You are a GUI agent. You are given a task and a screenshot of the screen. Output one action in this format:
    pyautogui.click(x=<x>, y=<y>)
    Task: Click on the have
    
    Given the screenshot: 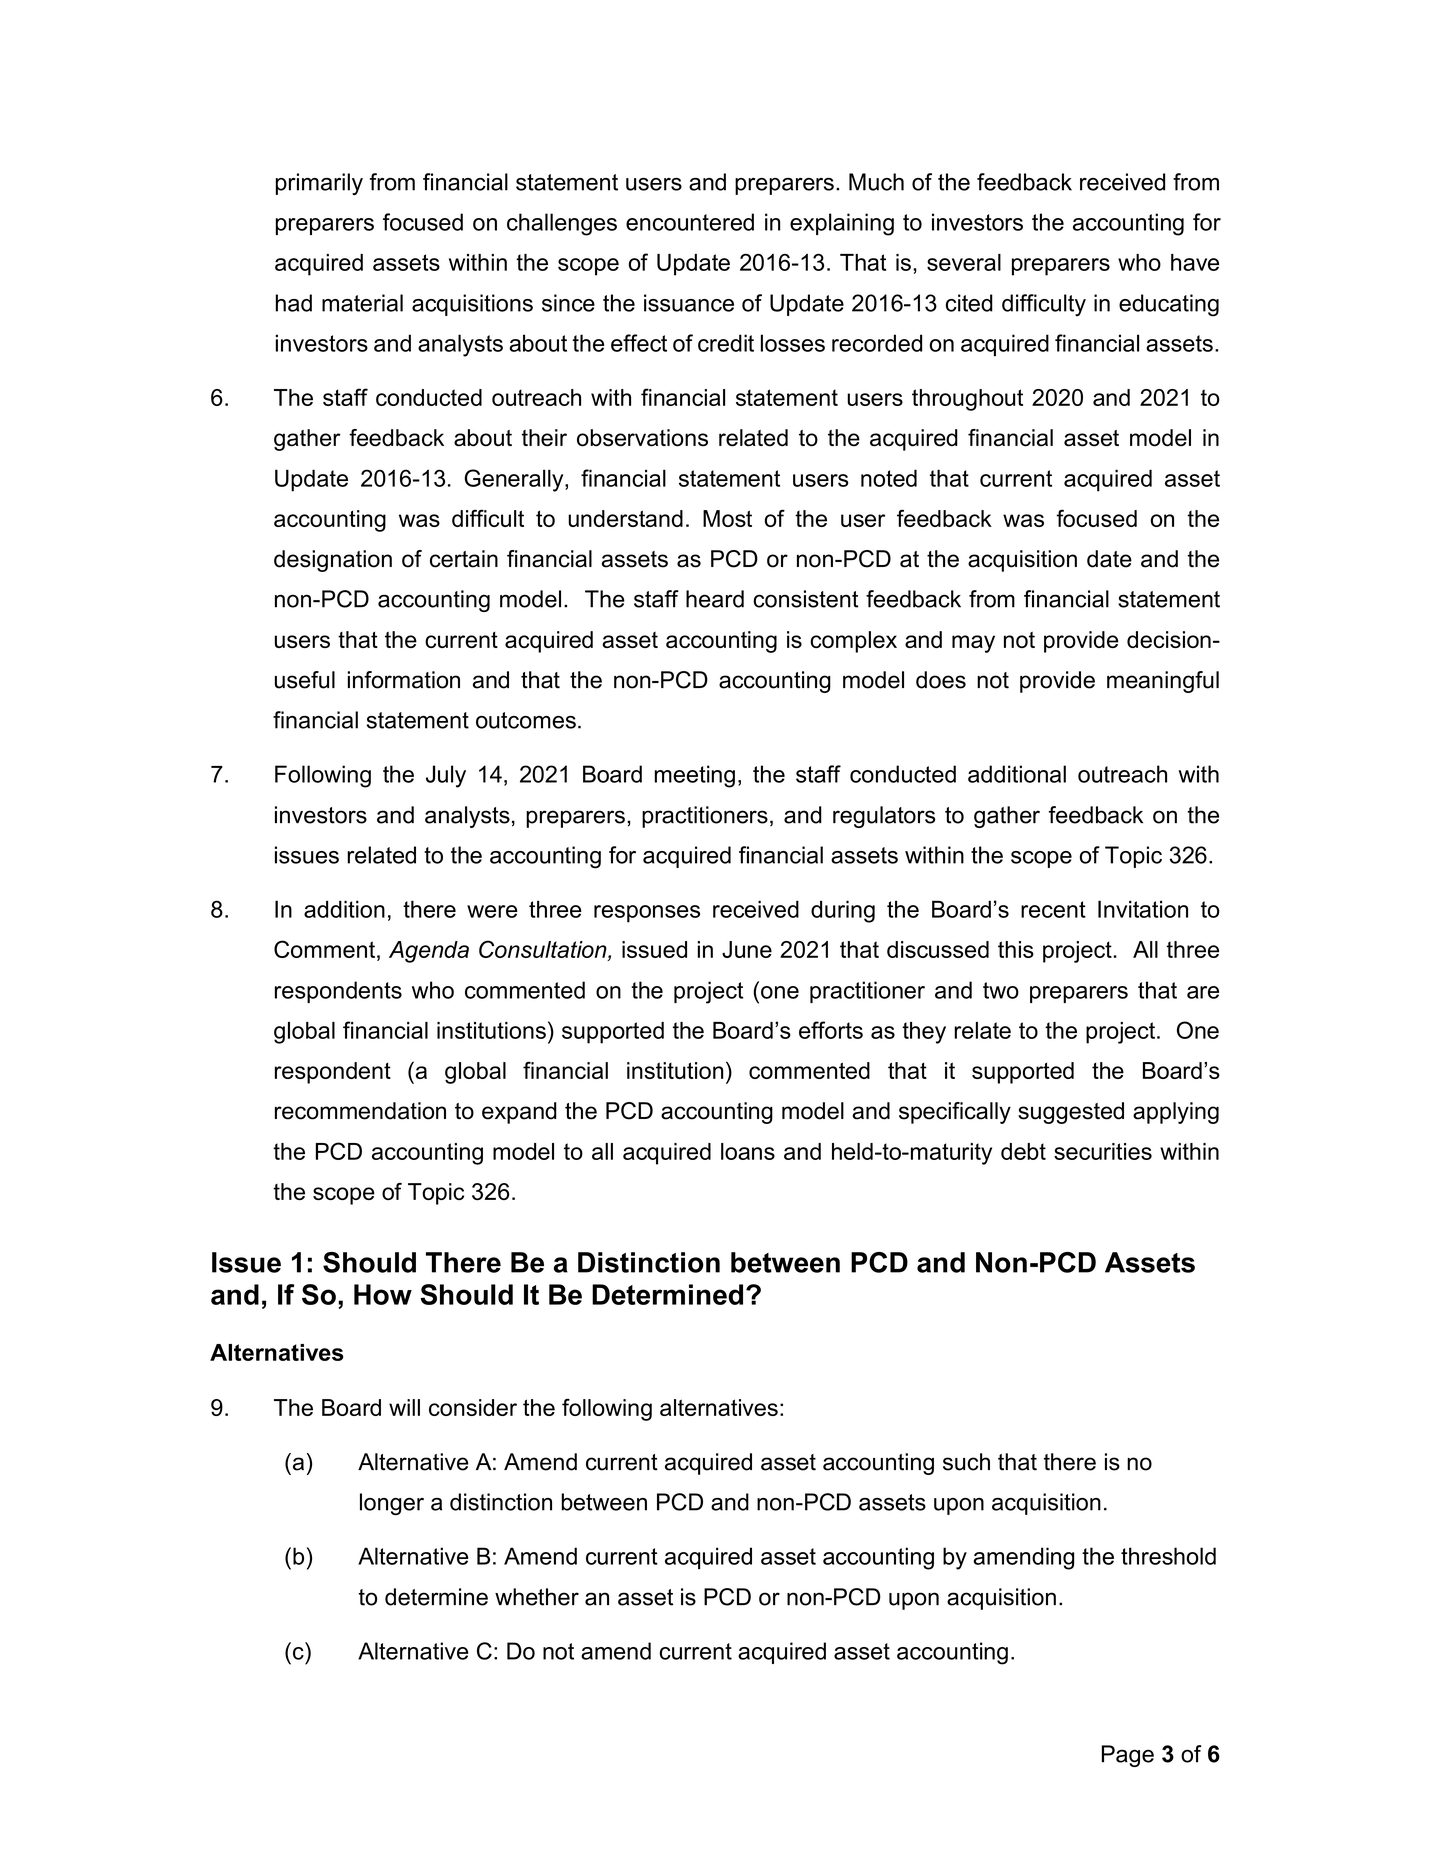 What is the action you would take?
    pyautogui.click(x=1195, y=262)
